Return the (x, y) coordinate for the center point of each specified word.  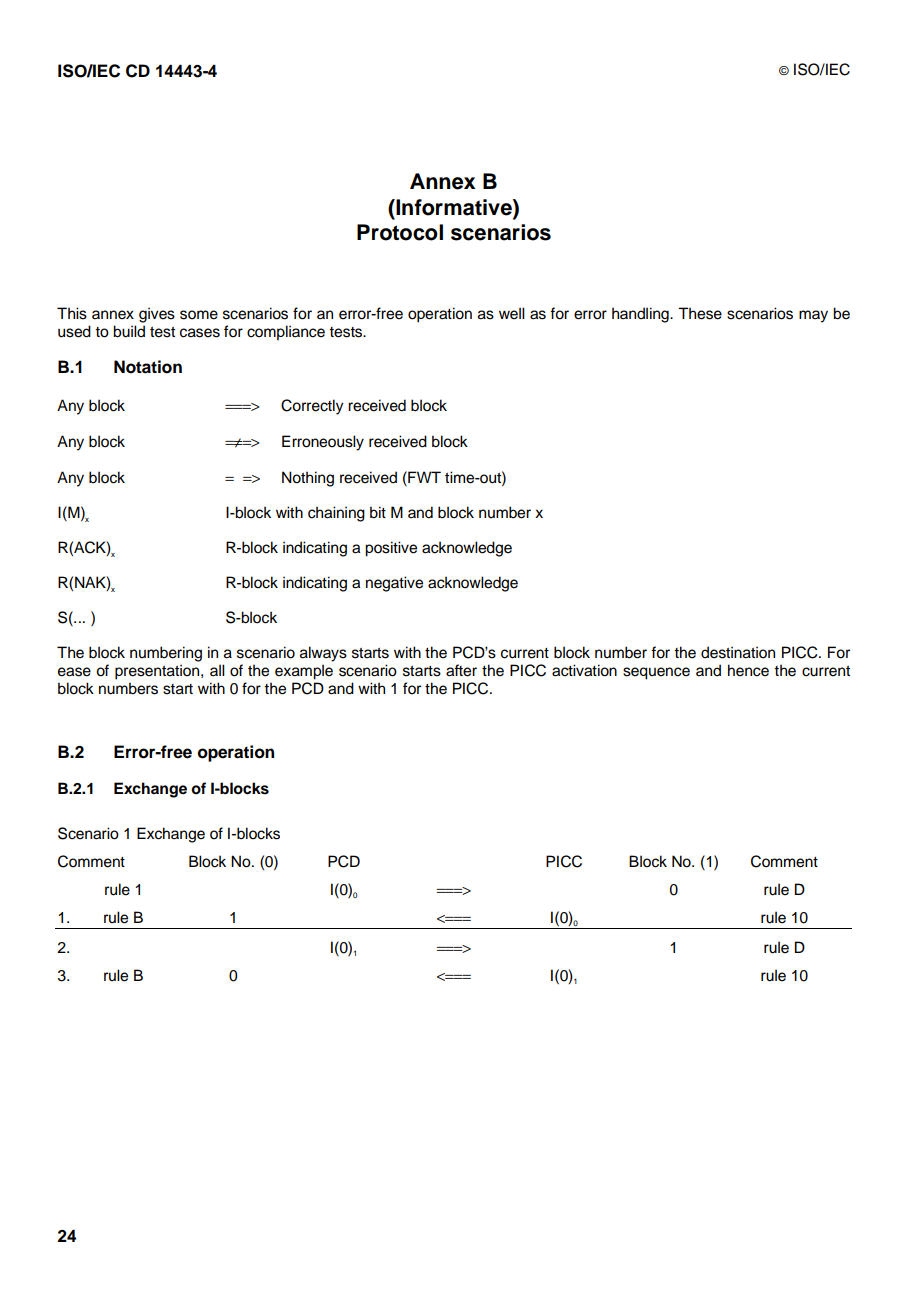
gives (157, 315)
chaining (336, 514)
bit (378, 512)
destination (738, 652)
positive (391, 549)
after (461, 670)
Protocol (400, 232)
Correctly (312, 407)
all (217, 670)
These (700, 313)
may (813, 316)
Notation (148, 367)
